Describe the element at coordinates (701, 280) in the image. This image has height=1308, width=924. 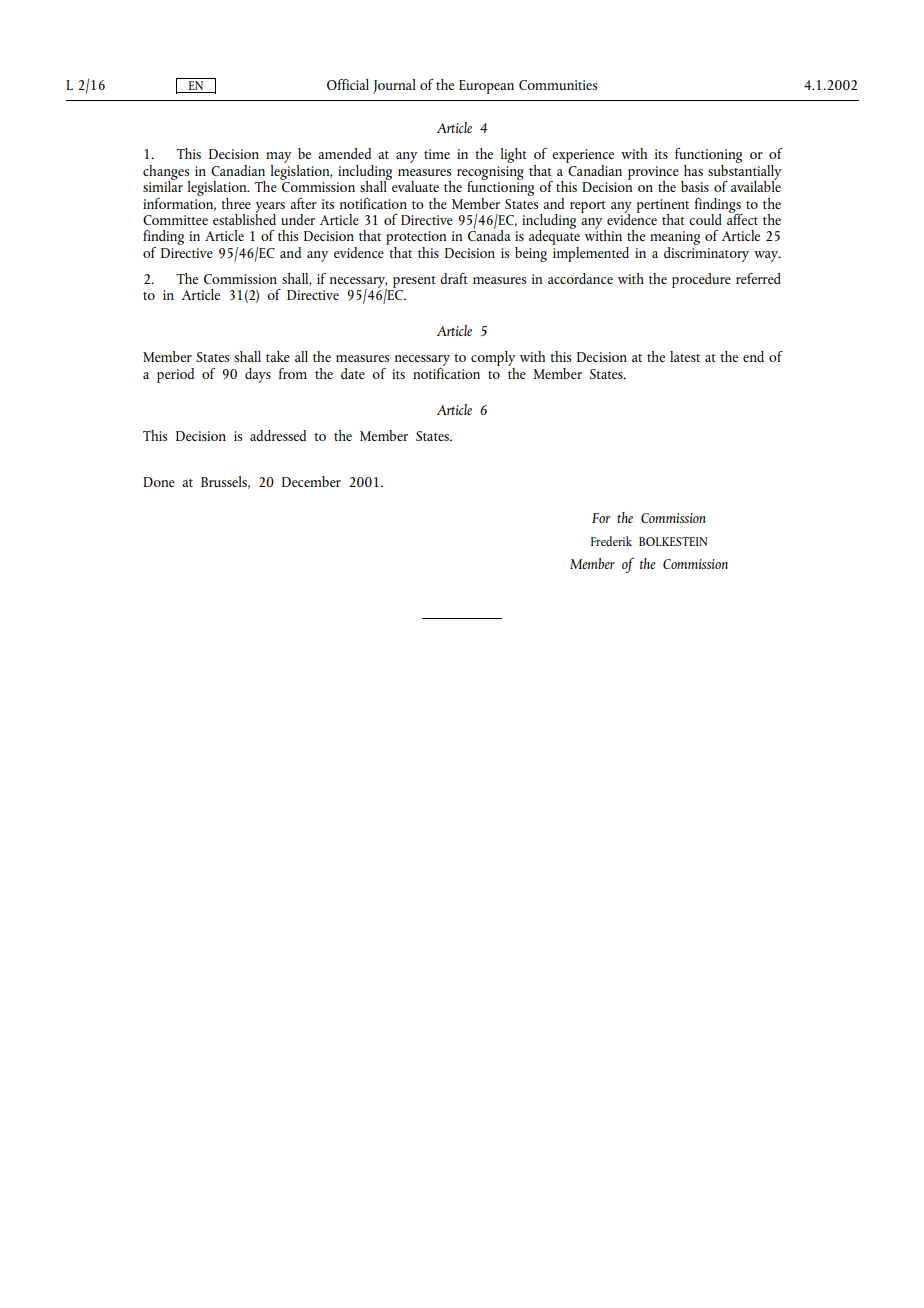
I see `procedure` at that location.
